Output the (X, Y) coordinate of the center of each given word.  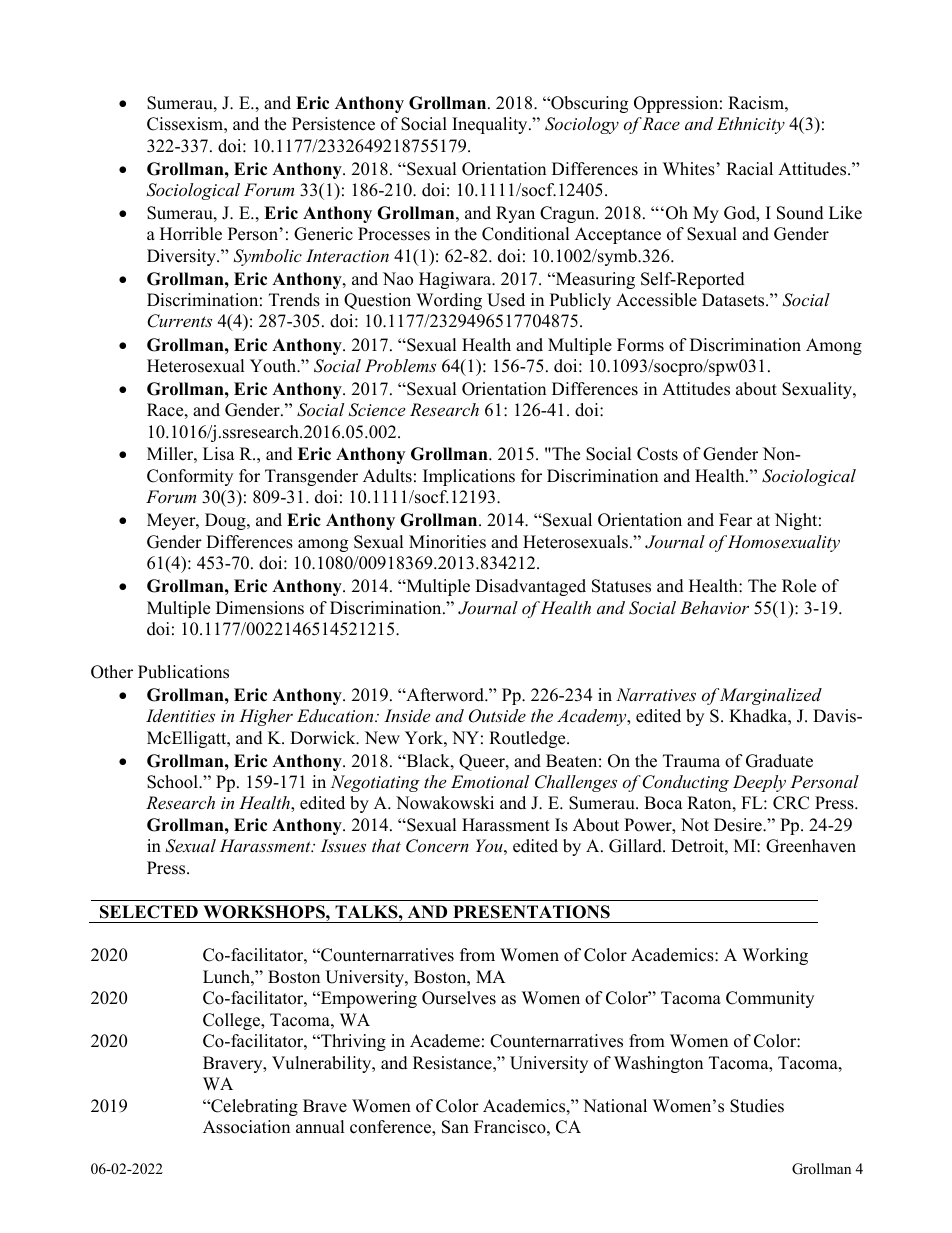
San (455, 1127)
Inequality (491, 125)
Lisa (219, 454)
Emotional (490, 781)
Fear (735, 520)
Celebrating (253, 1107)
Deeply (759, 783)
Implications (469, 477)
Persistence (333, 124)
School (173, 782)
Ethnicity (751, 125)
